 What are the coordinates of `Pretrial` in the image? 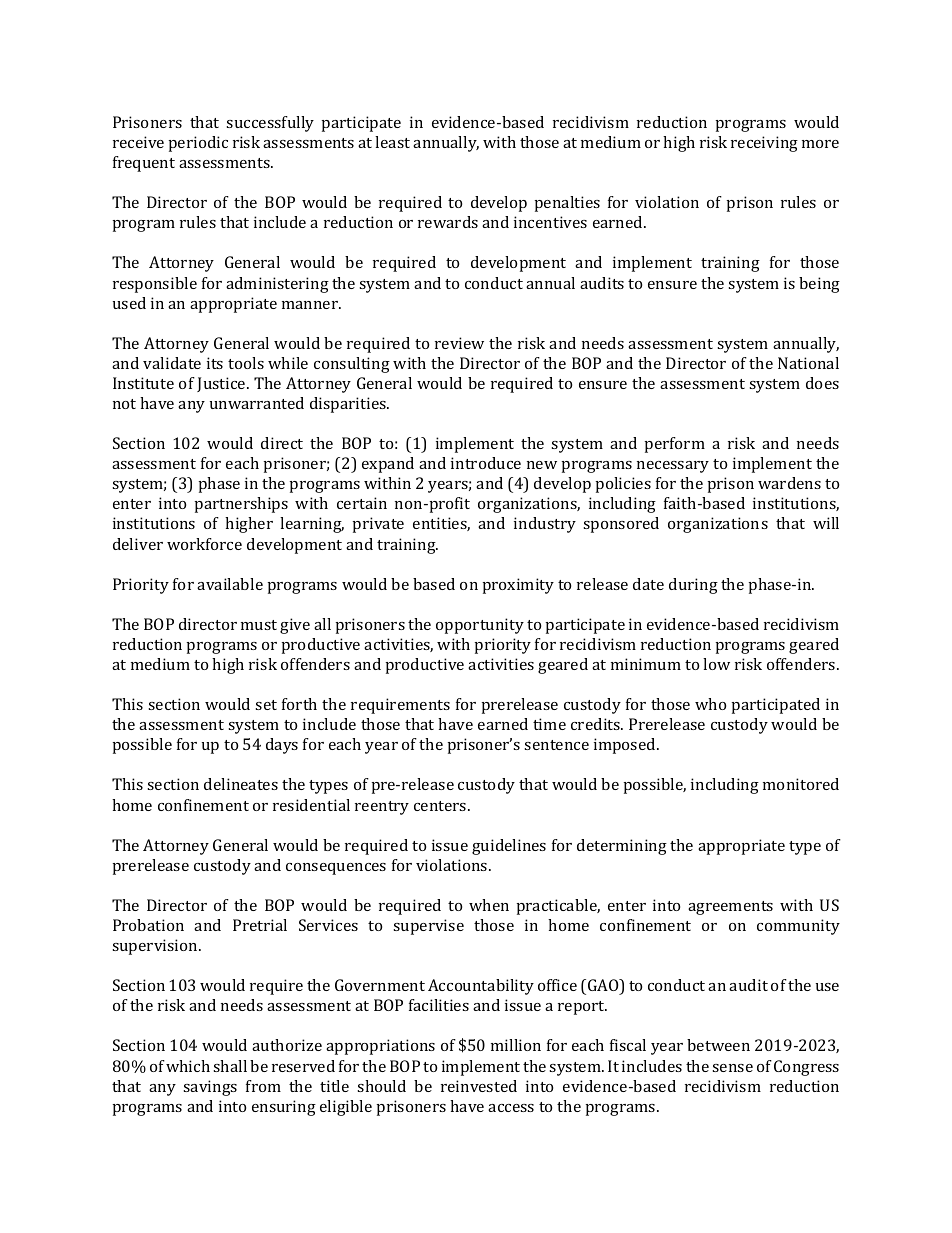 It's located at (260, 925).
